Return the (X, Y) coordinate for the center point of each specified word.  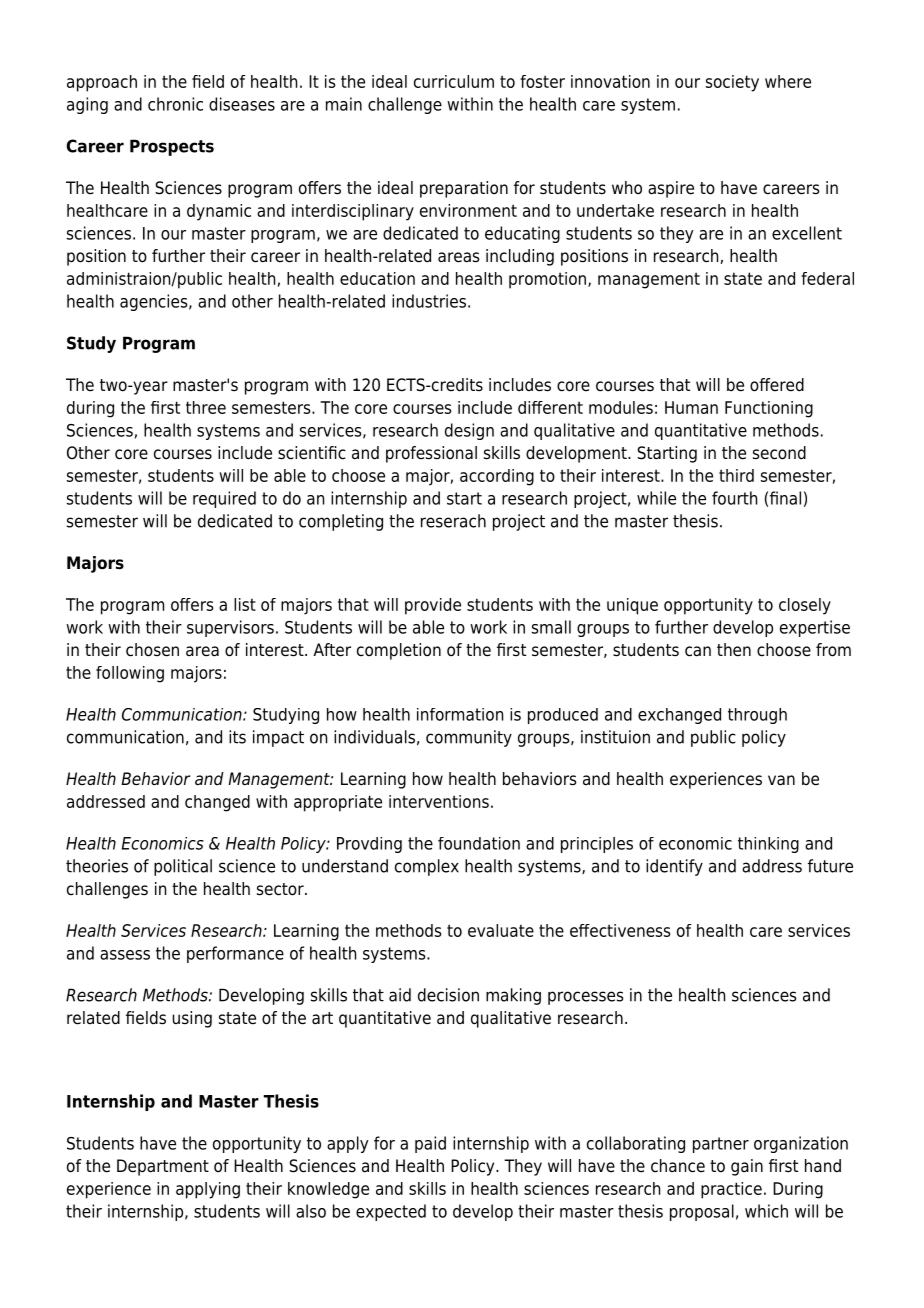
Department (163, 1167)
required (224, 499)
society (732, 83)
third (736, 475)
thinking (768, 845)
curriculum (454, 81)
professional (431, 454)
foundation (479, 843)
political (183, 867)
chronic (175, 104)
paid (430, 1144)
